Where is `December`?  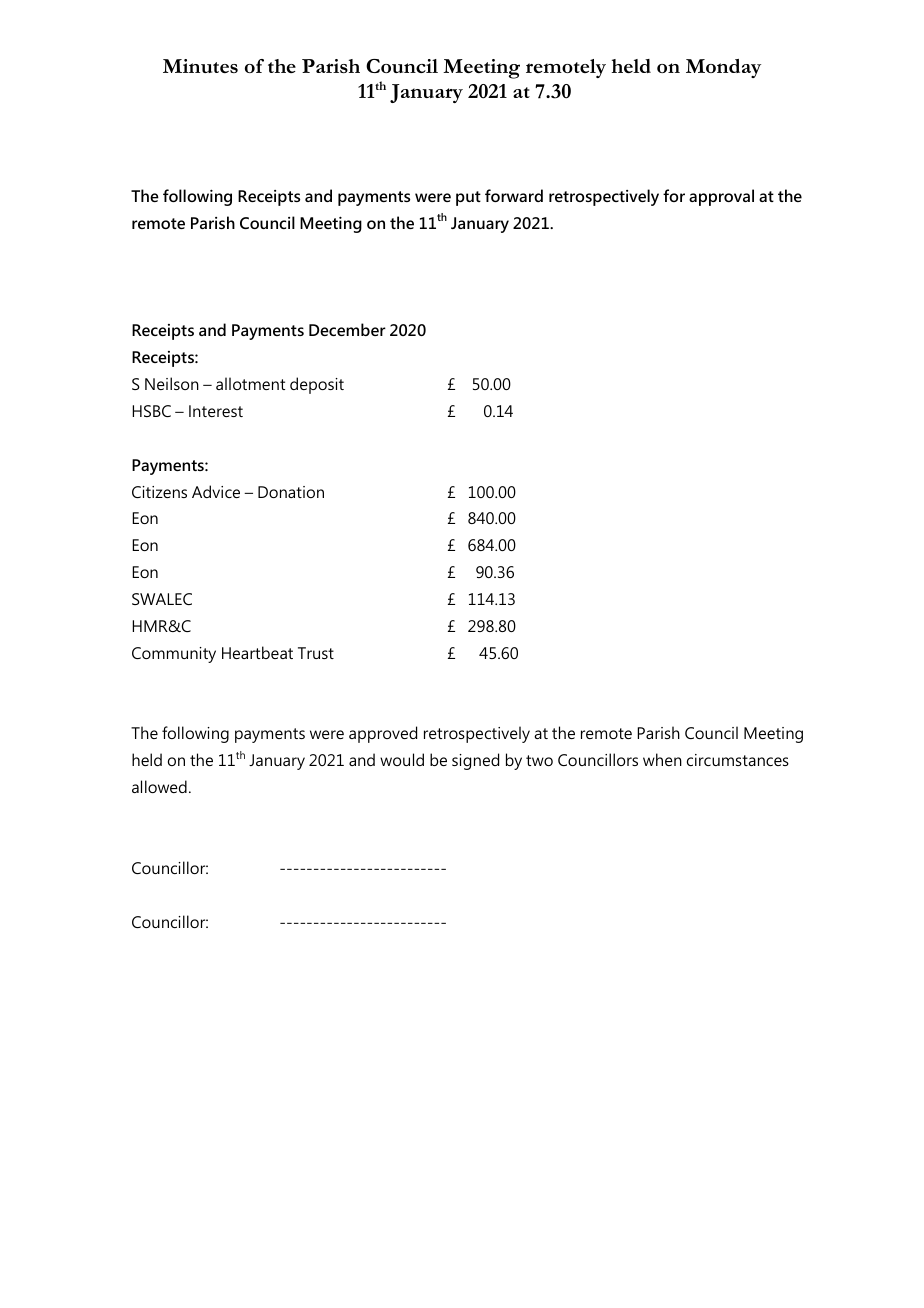 December is located at coordinates (347, 329).
